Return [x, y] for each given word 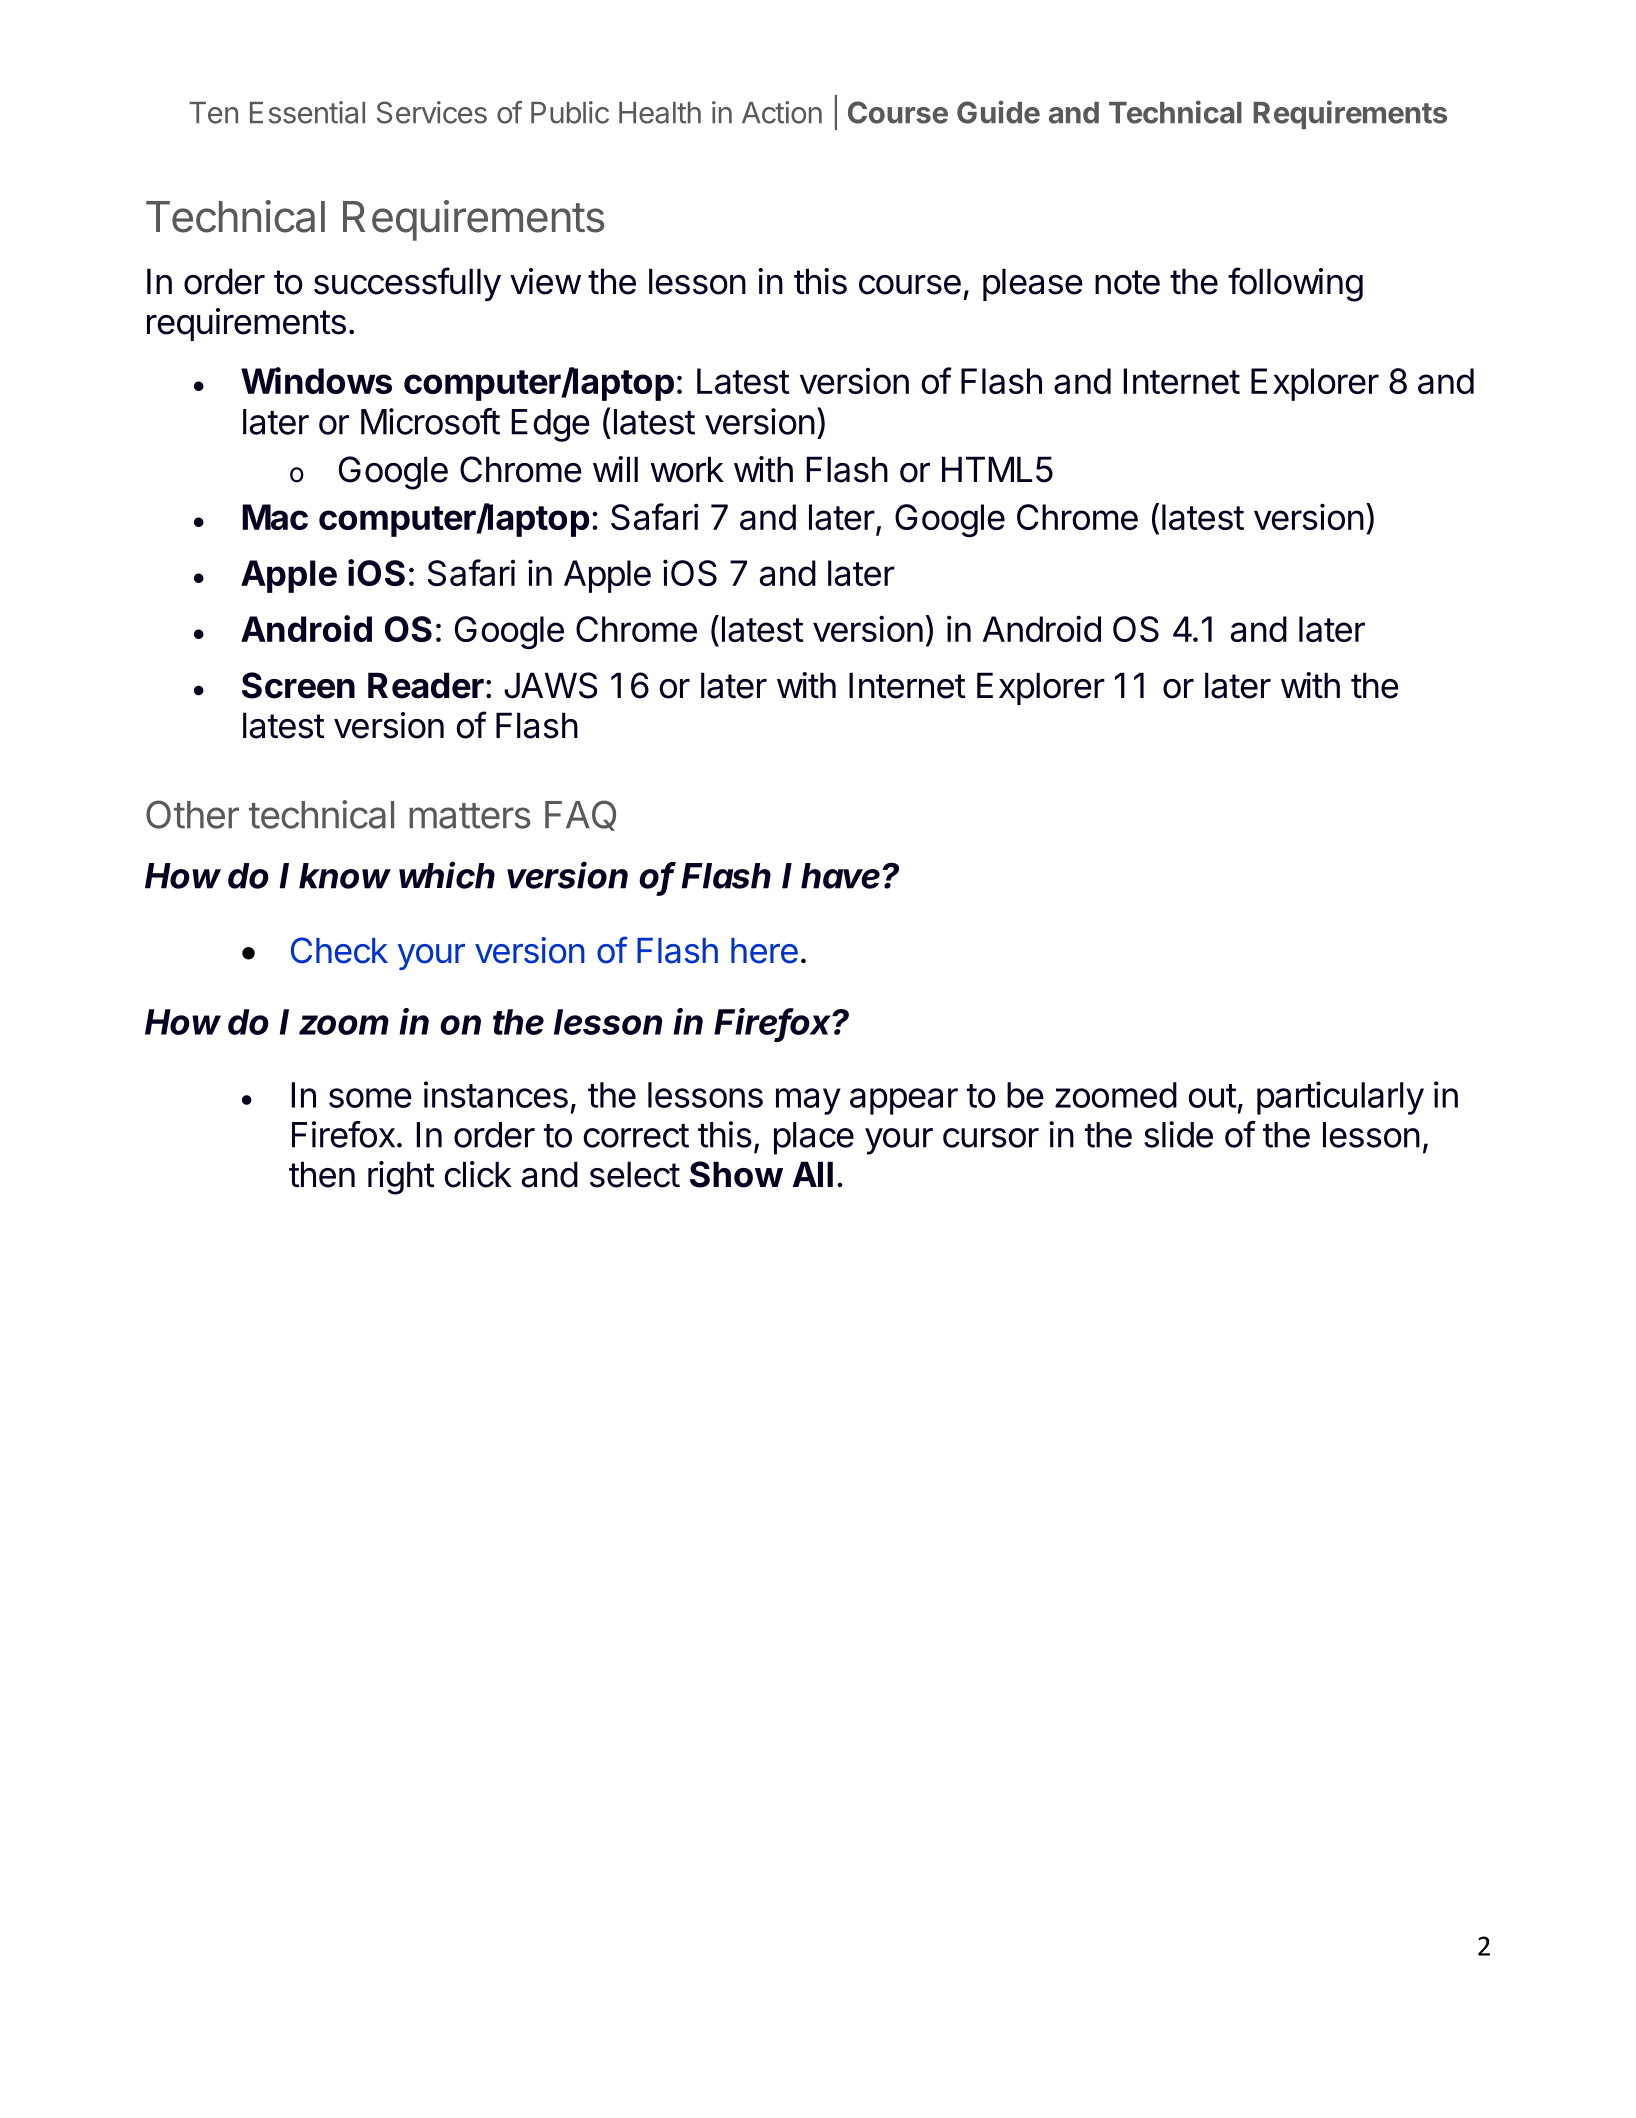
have [842, 876]
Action [782, 112]
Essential [307, 112]
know [345, 876]
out [1212, 1096]
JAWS [551, 685]
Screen [298, 685]
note [1127, 282]
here [764, 951]
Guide [998, 112]
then [322, 1174]
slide [1178, 1134]
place [814, 1138]
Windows [316, 380]
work [687, 469]
